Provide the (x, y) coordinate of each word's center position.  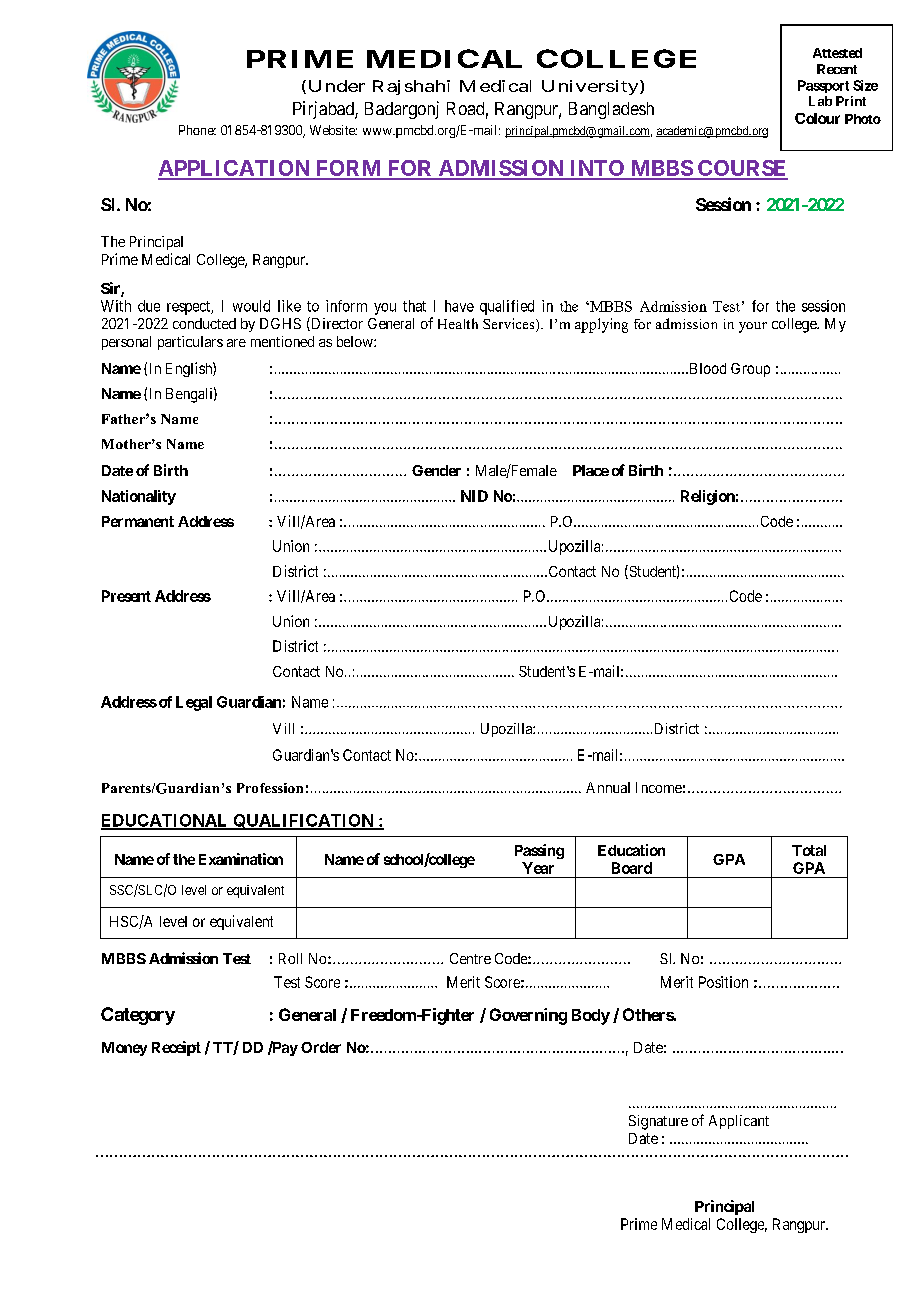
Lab (820, 101)
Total (809, 850)
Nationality (139, 497)
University (591, 87)
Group (750, 370)
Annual (608, 787)
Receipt (176, 1048)
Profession (270, 788)
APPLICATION (235, 169)
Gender (436, 470)
